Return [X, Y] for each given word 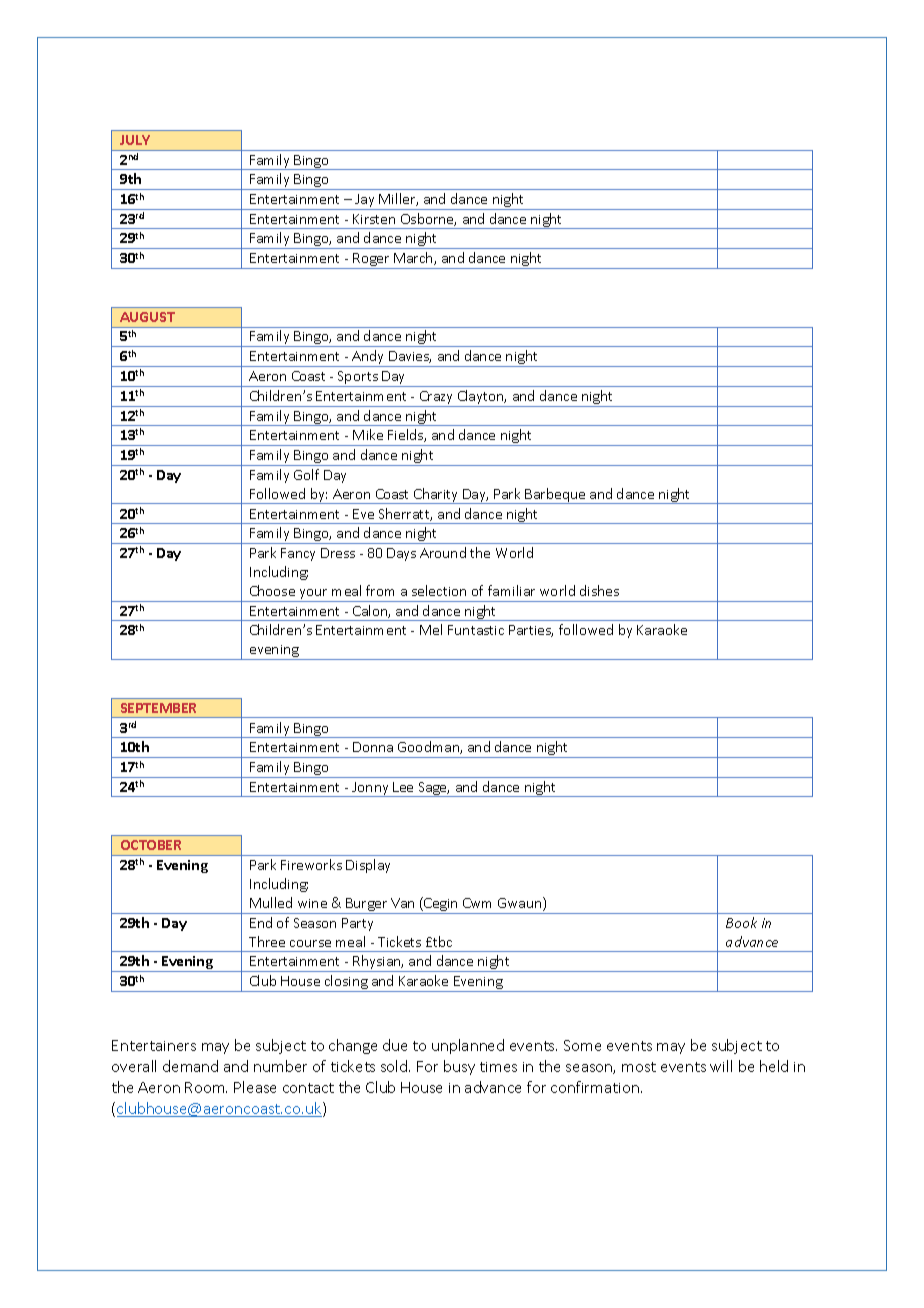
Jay [365, 202]
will [721, 1066]
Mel [431, 629]
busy [459, 1067]
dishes [599, 590]
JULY [135, 140]
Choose [272, 590]
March [414, 258]
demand [190, 1066]
